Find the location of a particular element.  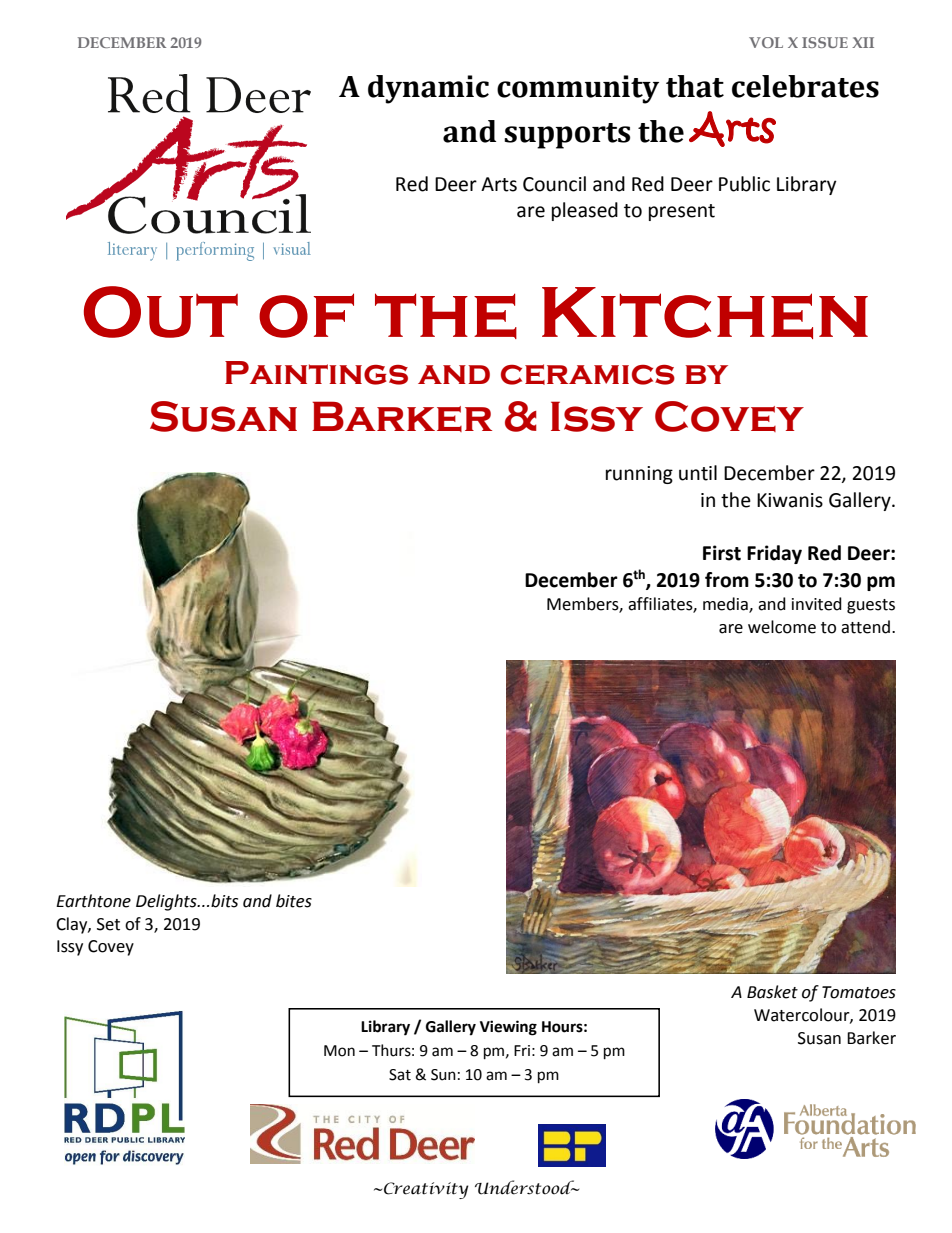

community is located at coordinates (578, 89).
